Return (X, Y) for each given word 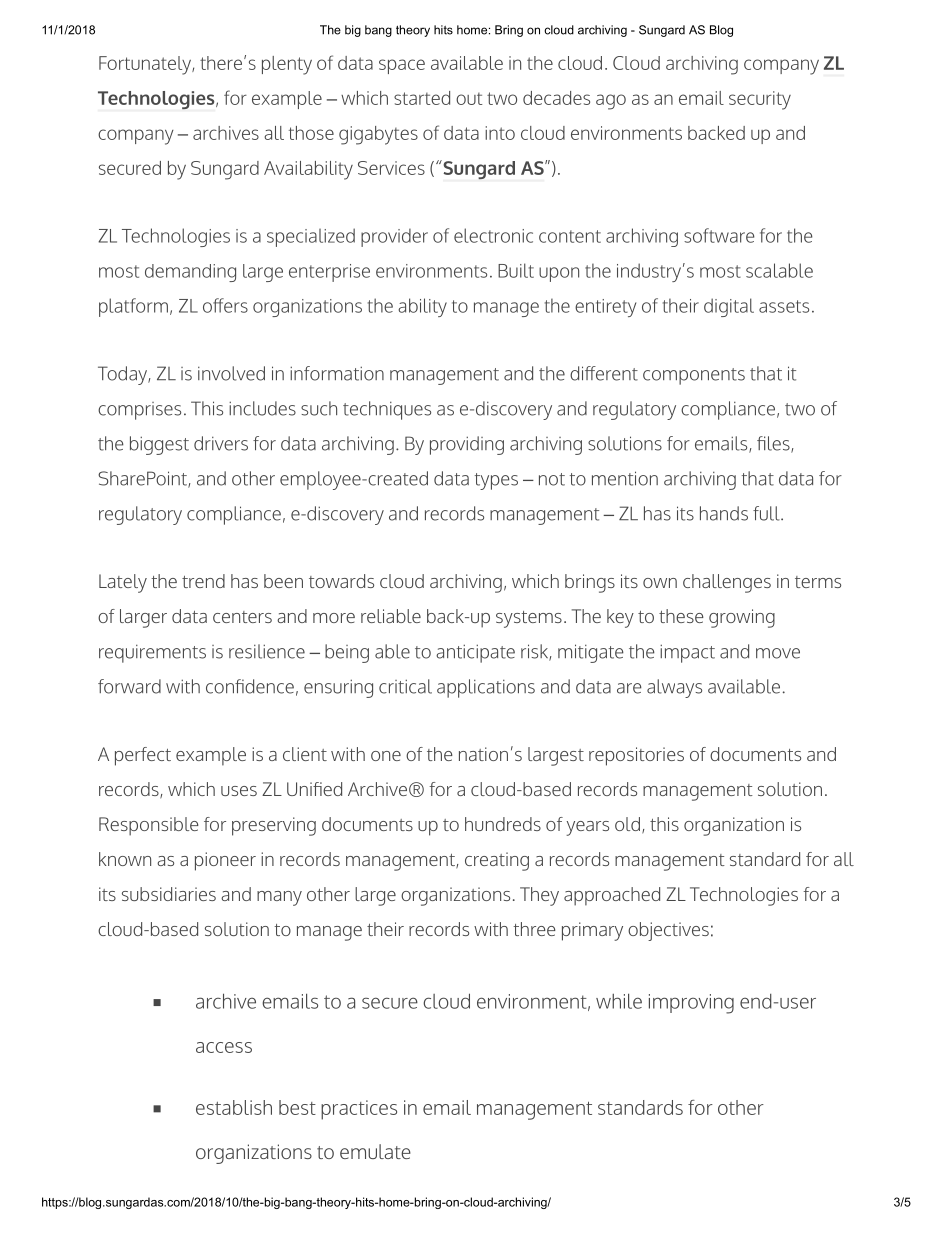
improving (691, 1004)
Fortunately (146, 65)
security (760, 100)
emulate (375, 1151)
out (469, 99)
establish (234, 1107)
